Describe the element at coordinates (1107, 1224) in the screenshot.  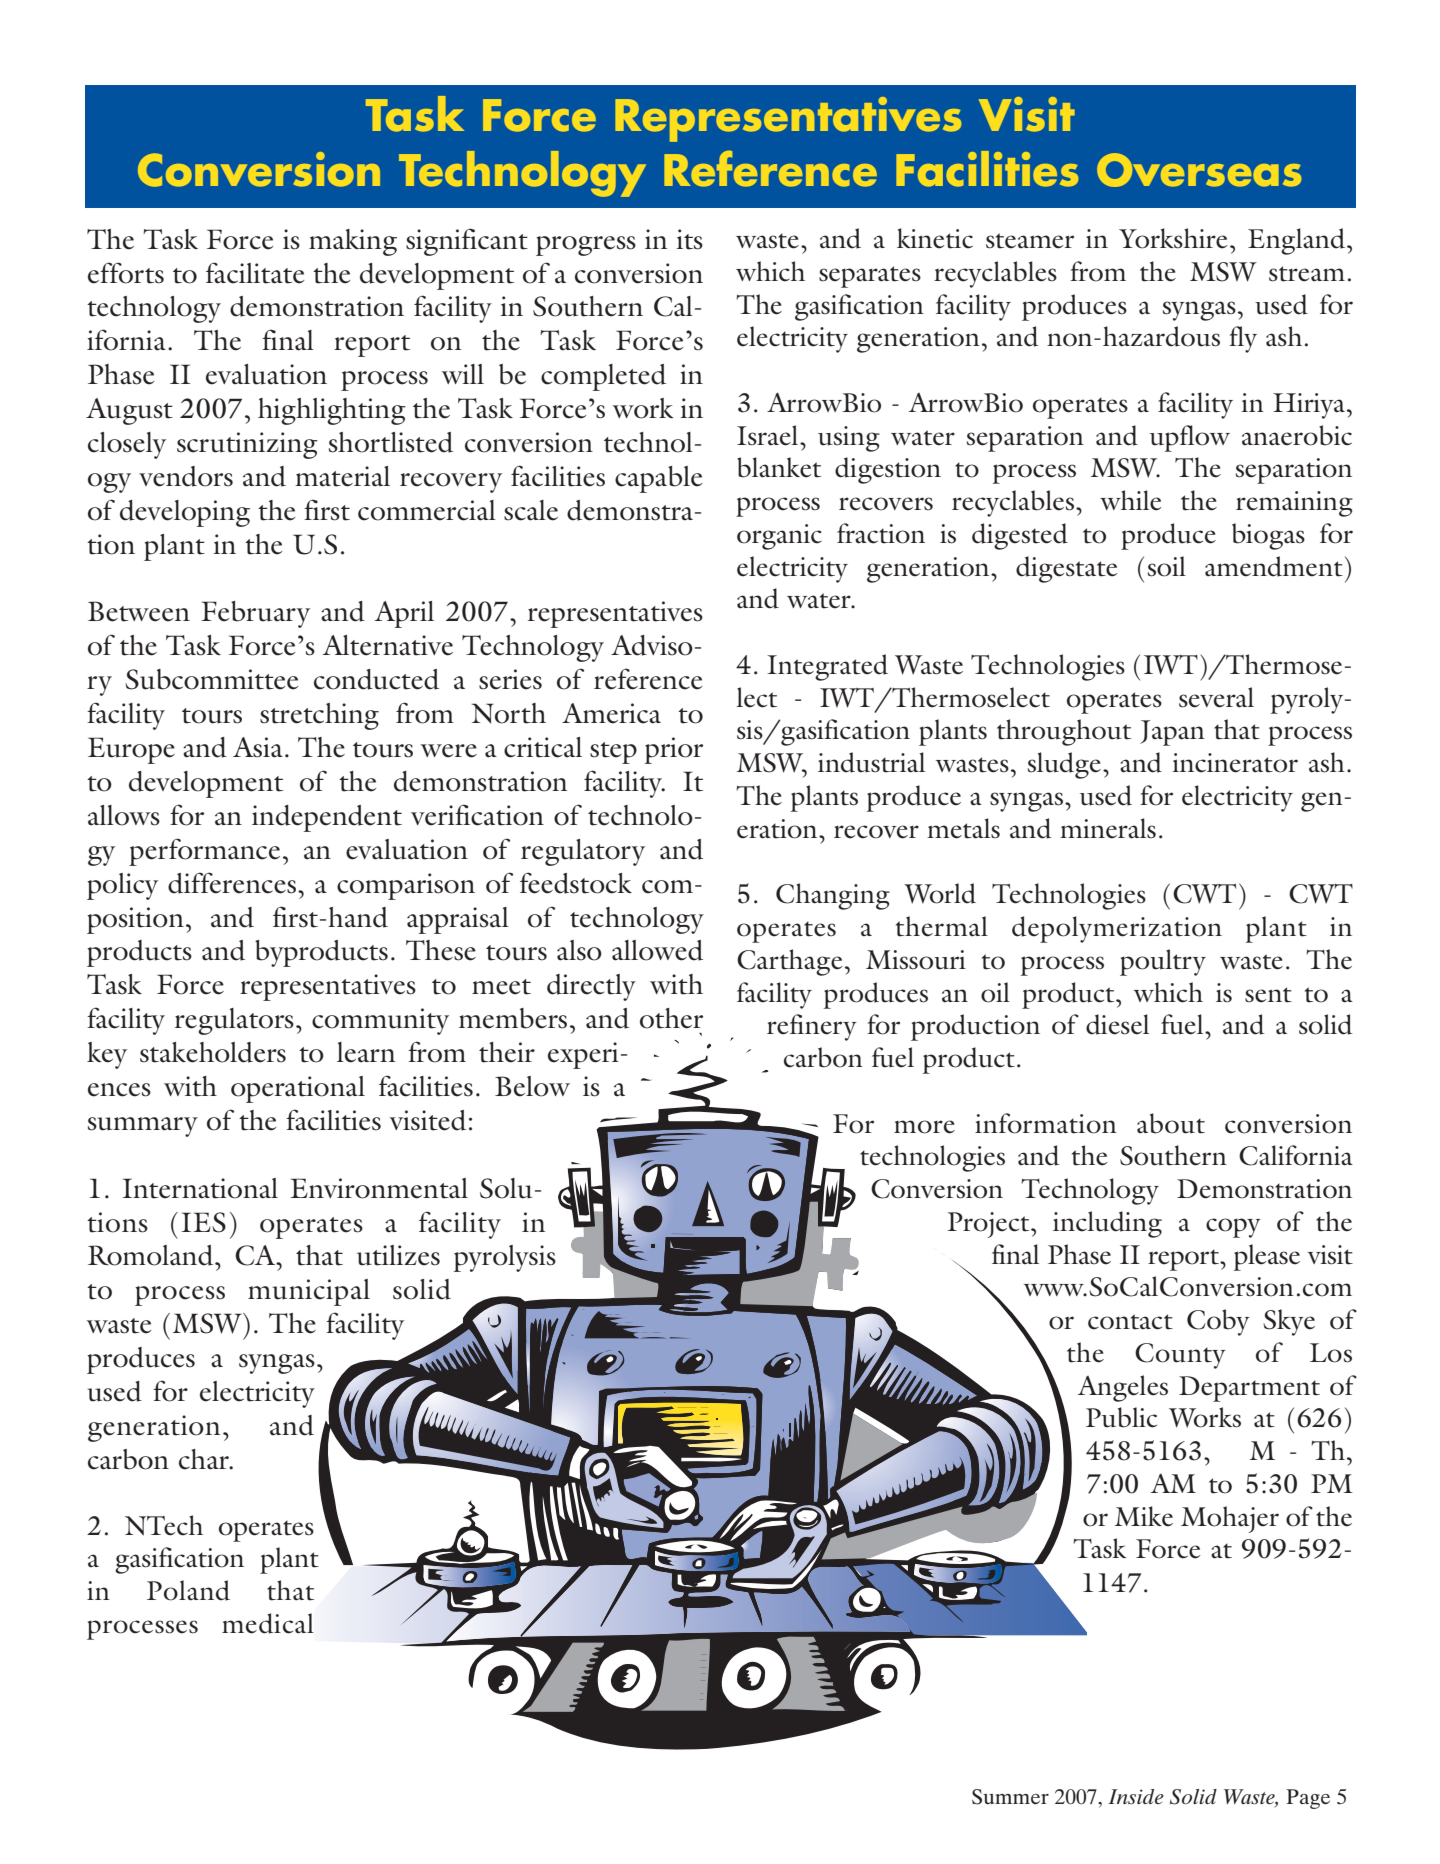
I see `including` at that location.
